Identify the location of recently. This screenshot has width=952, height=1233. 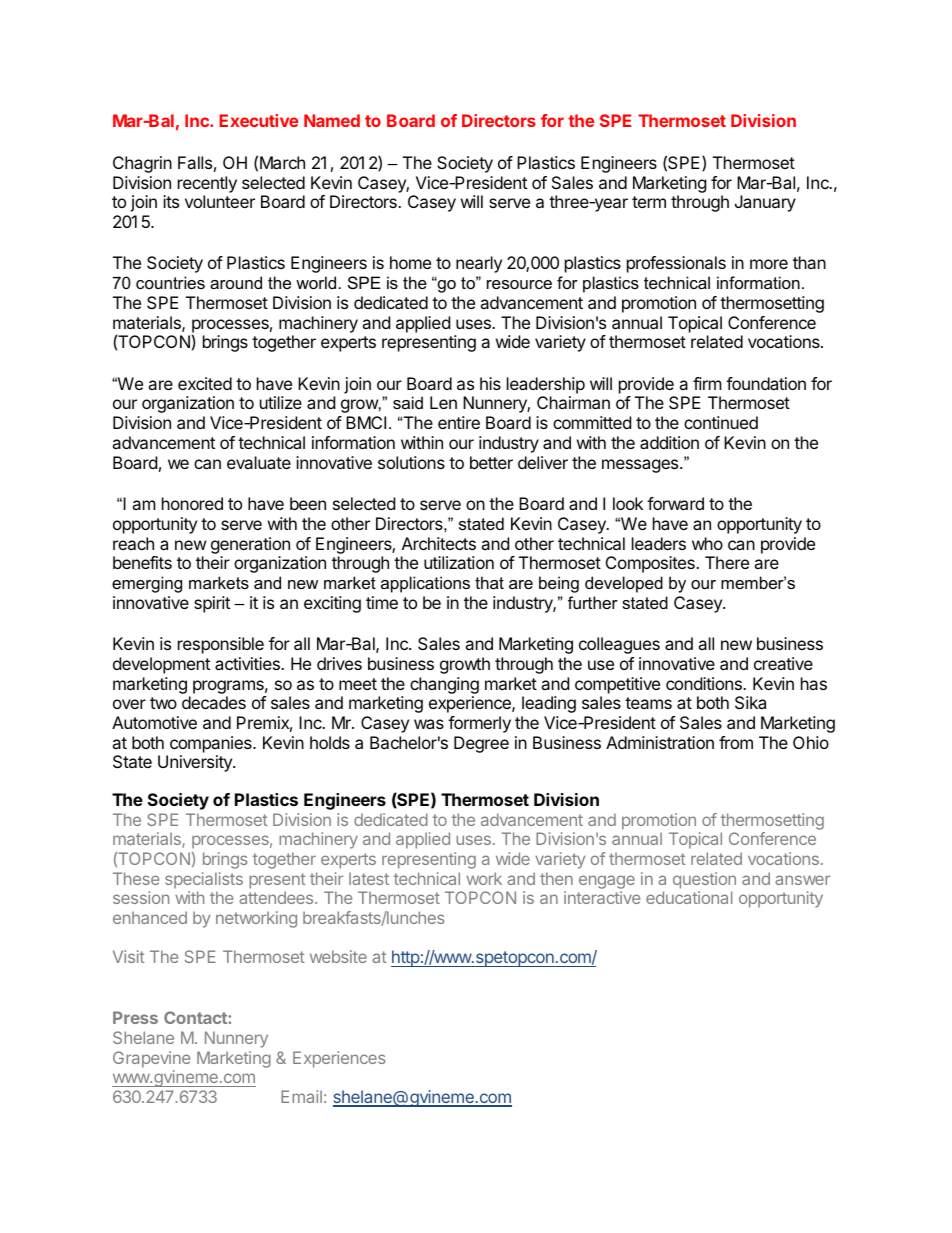
(207, 184).
